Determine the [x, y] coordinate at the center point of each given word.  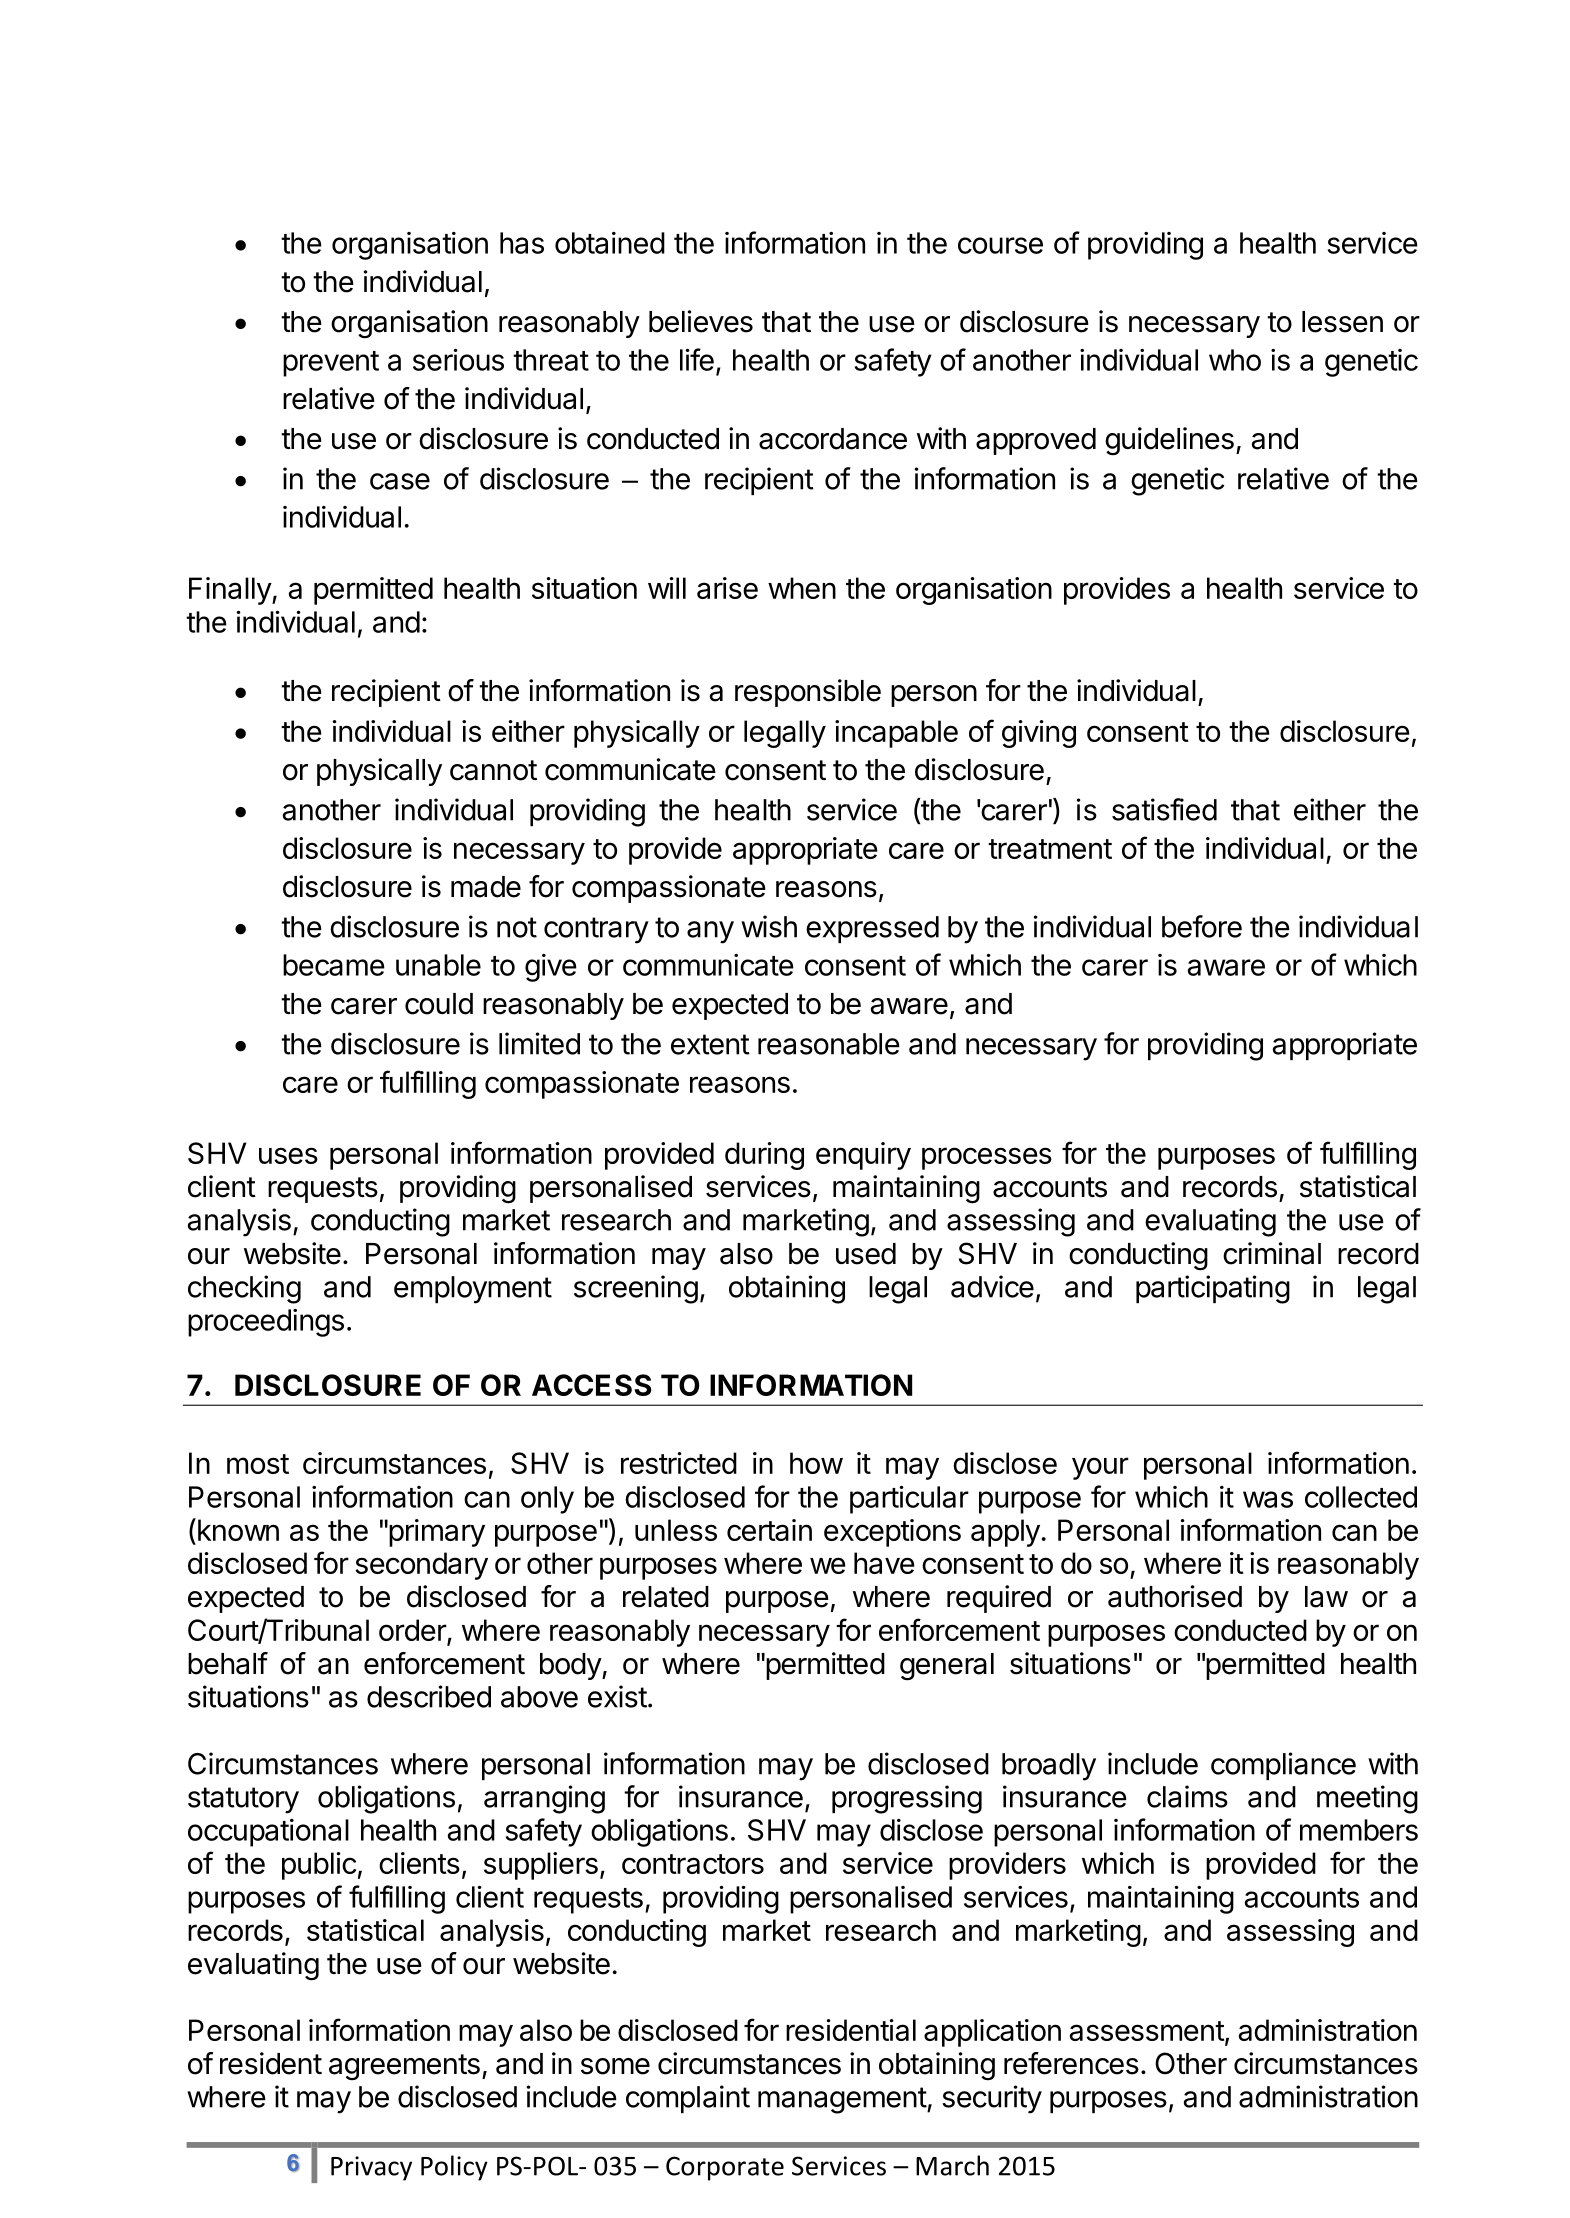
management [843, 2100]
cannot [493, 770]
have [884, 1563]
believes [701, 321]
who [1235, 360]
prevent [331, 364]
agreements [404, 2067]
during [764, 1156]
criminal [1272, 1253]
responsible [808, 693]
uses [288, 1155]
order [413, 1631]
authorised [1175, 1596]
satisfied [1164, 809]
